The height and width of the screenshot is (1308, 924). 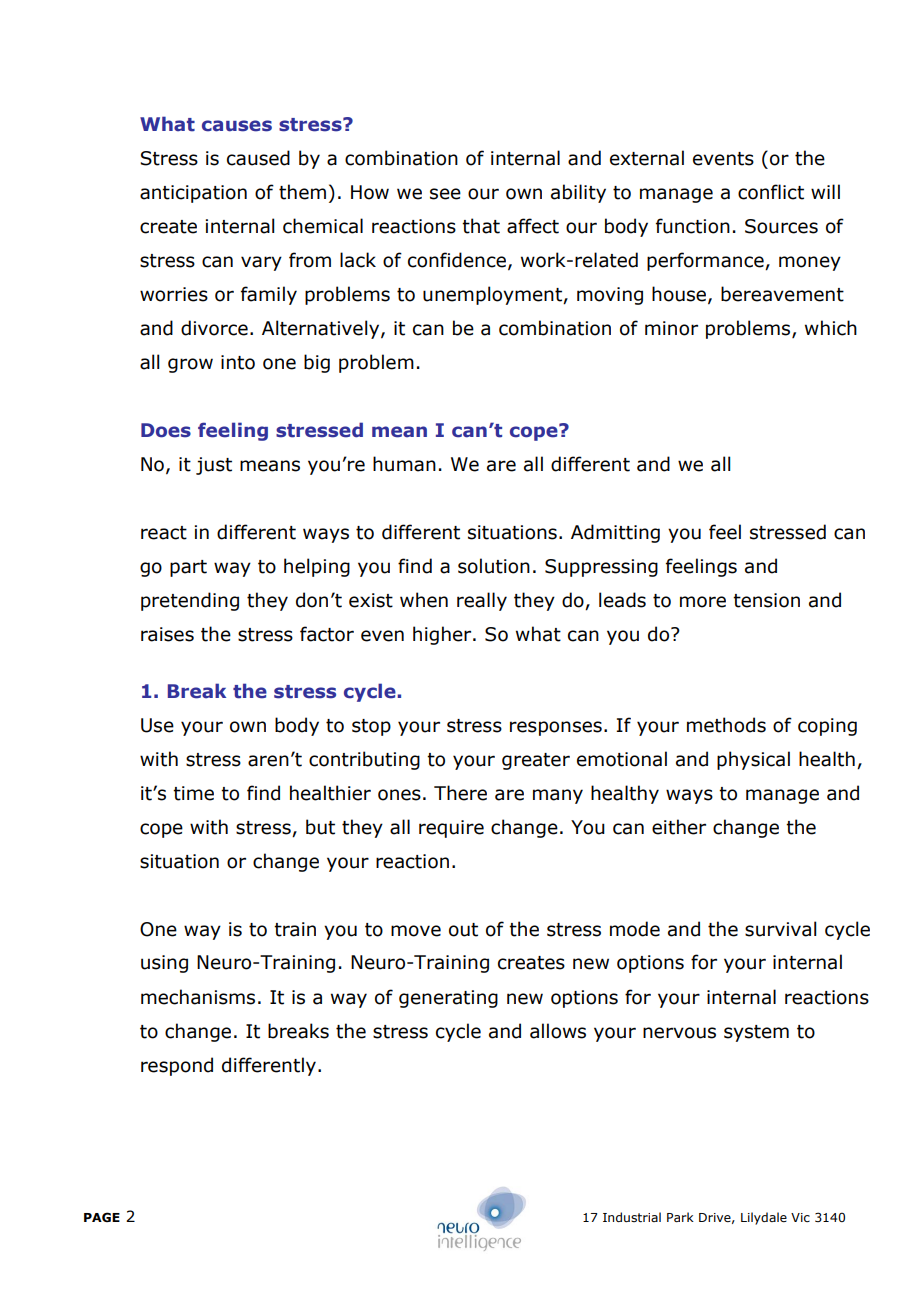 I want to click on see, so click(x=445, y=194).
